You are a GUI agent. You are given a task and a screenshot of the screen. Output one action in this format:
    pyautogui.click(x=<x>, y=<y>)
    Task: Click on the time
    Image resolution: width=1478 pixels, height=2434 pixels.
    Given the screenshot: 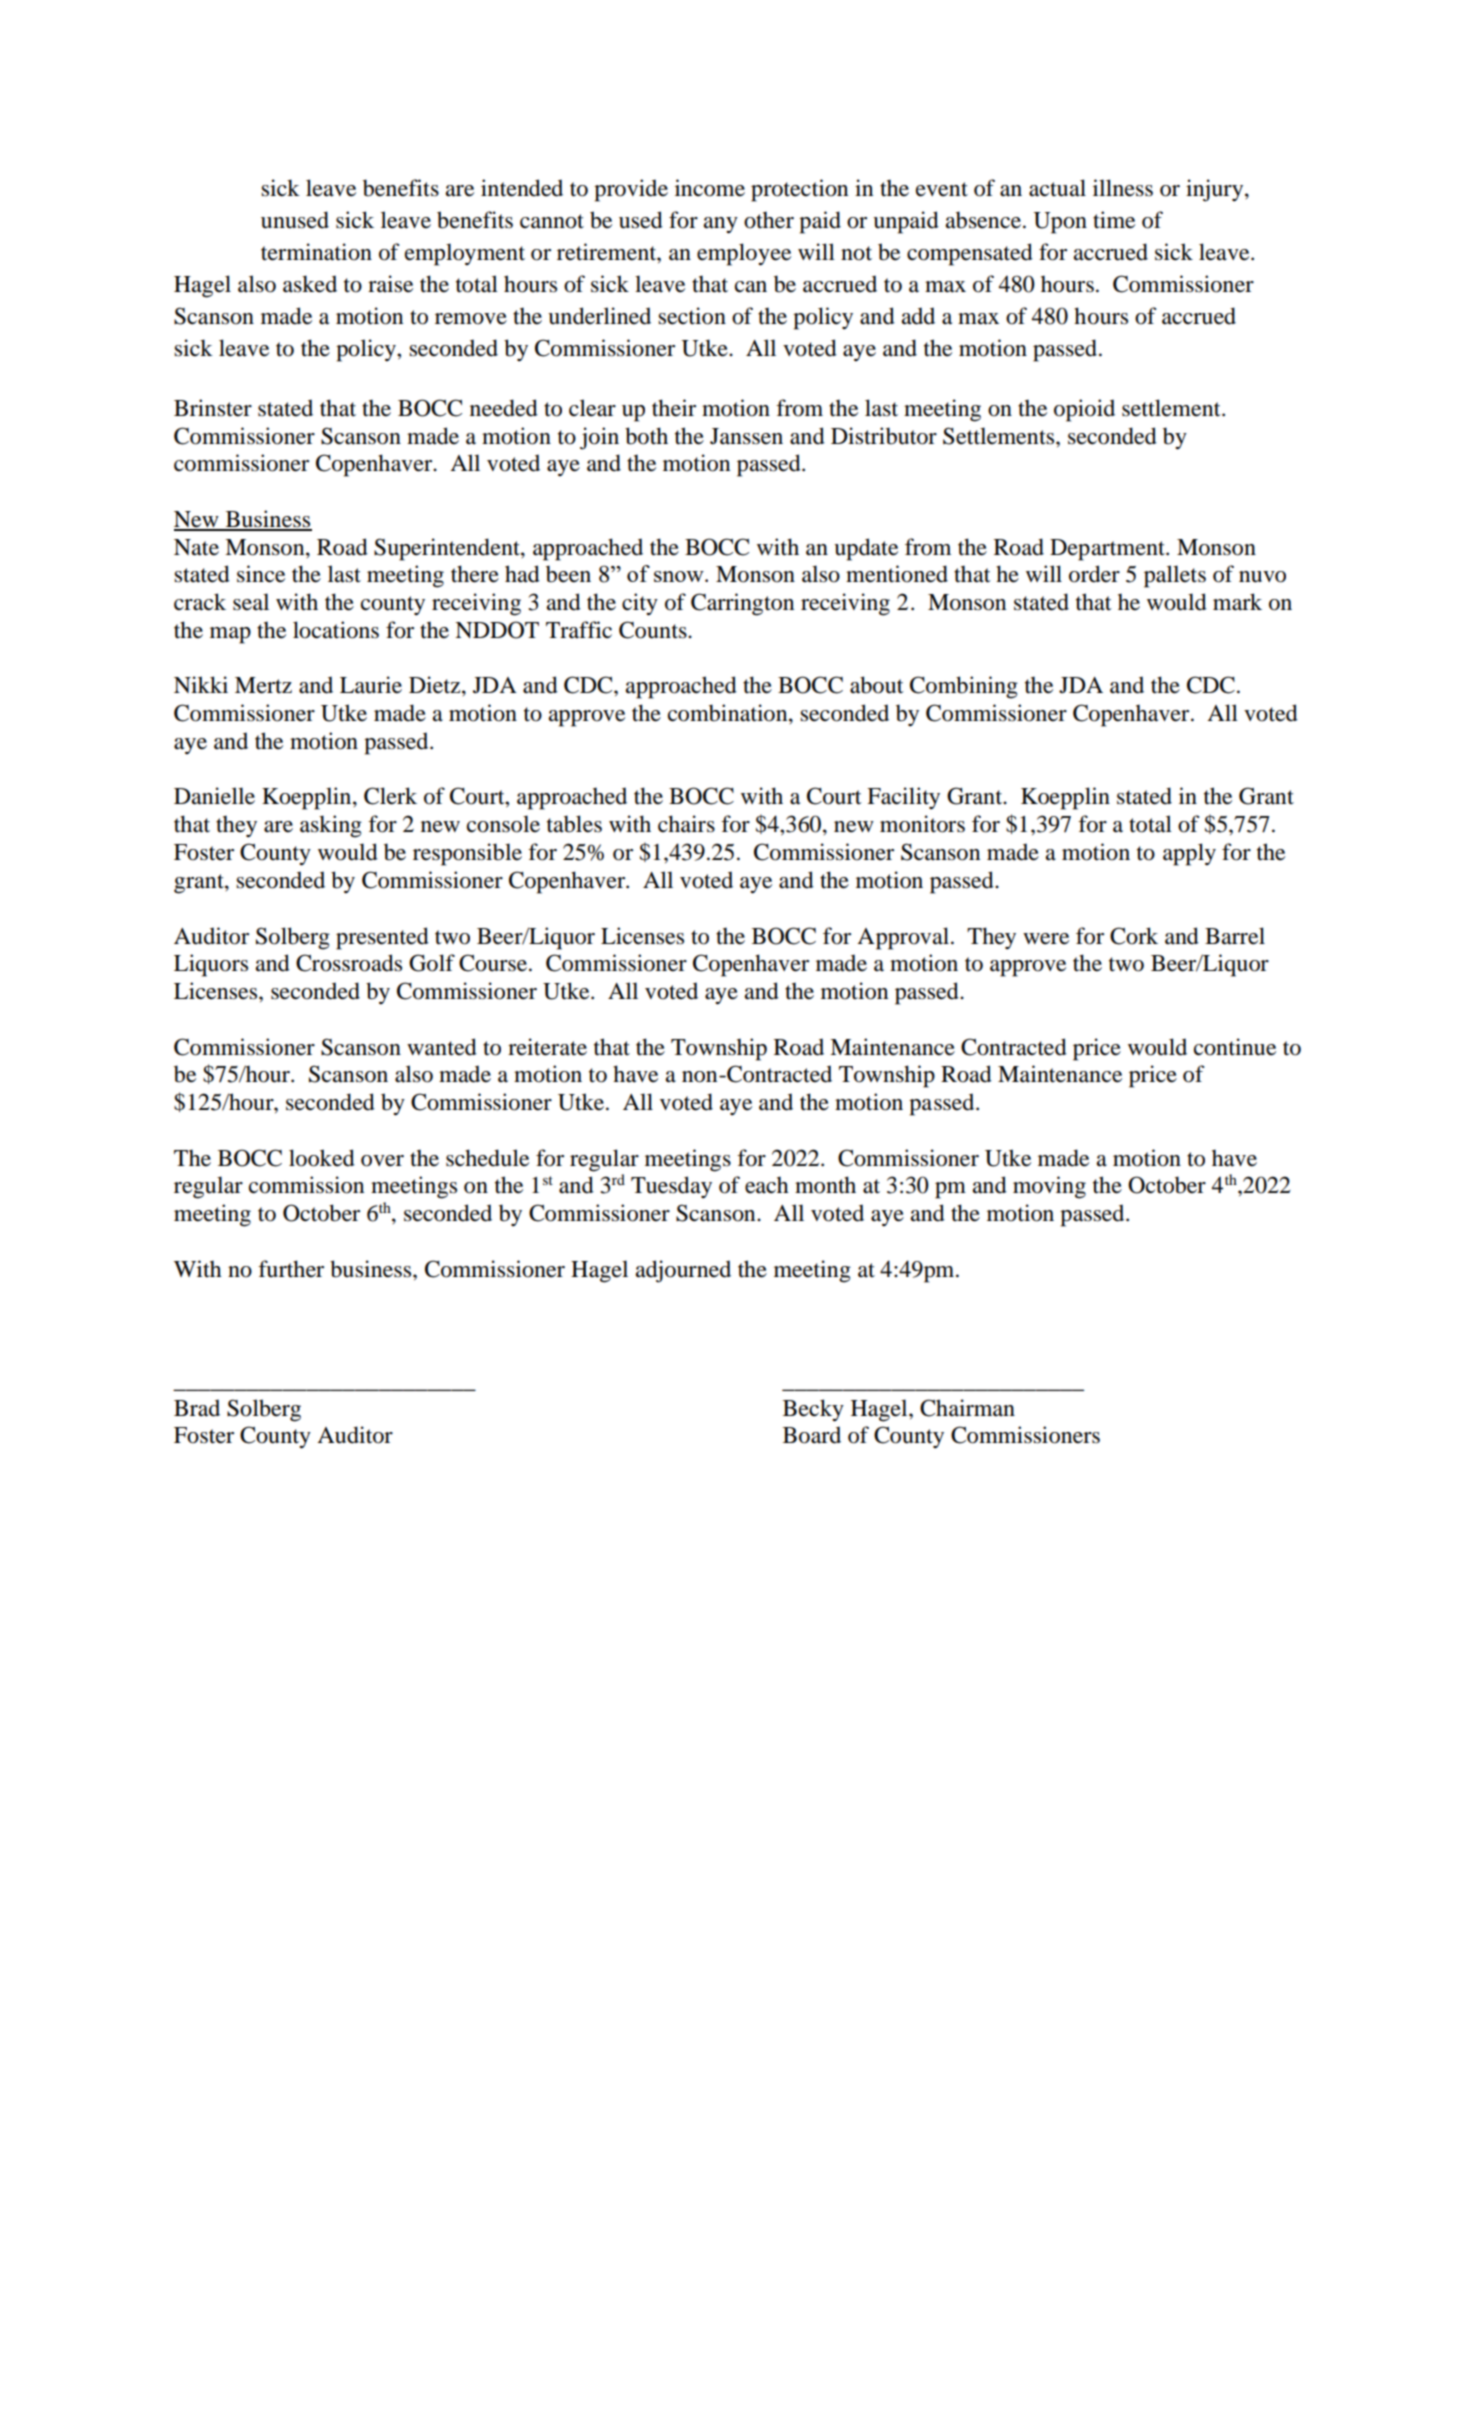 What is the action you would take?
    pyautogui.click(x=1114, y=220)
